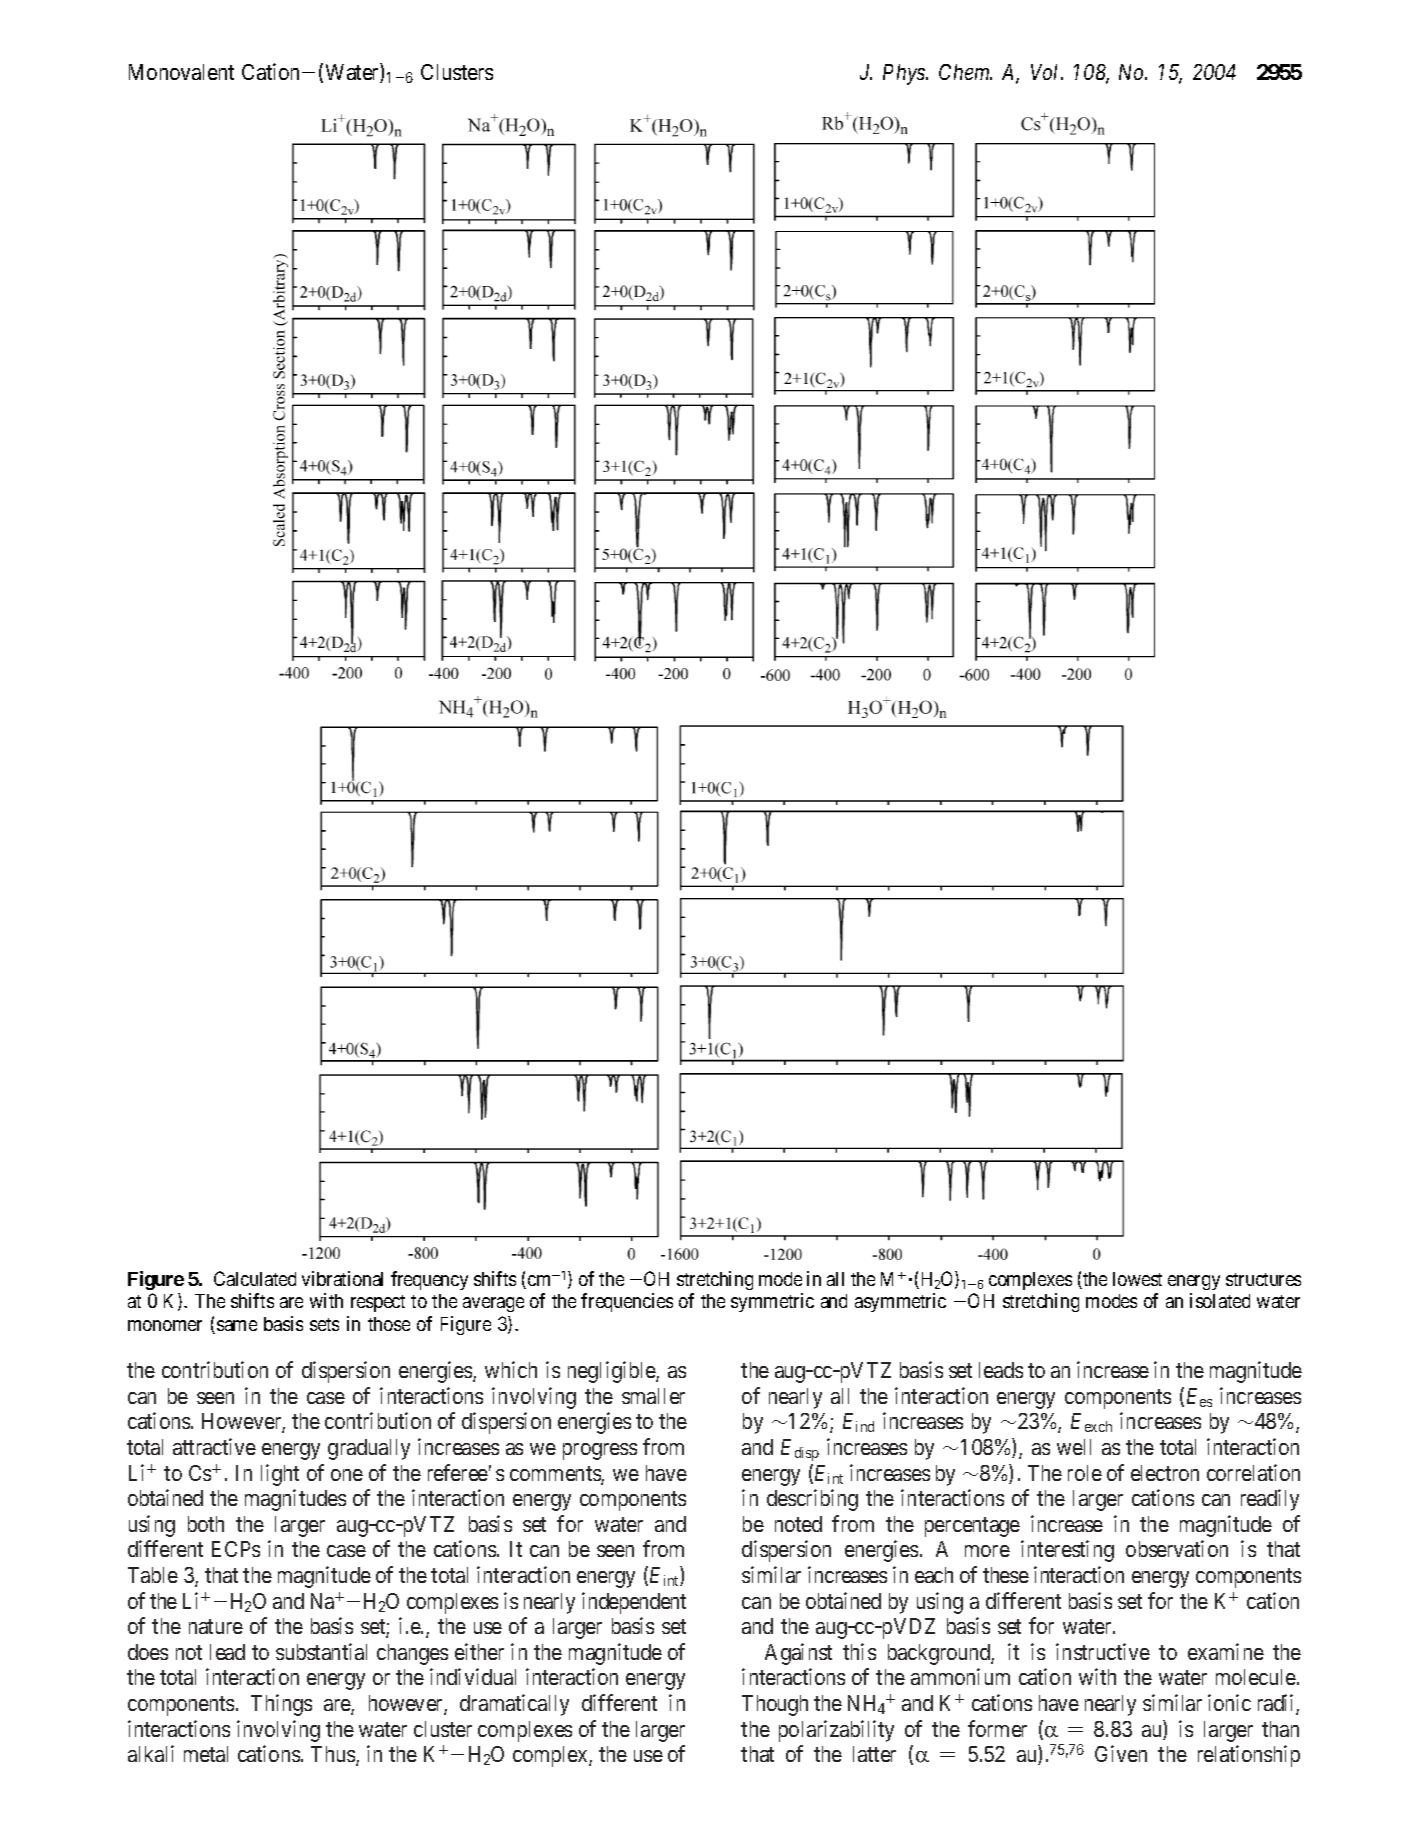 The height and width of the document is (1848, 1428). What do you see at coordinates (1121, 1753) in the document?
I see `Given` at bounding box center [1121, 1753].
